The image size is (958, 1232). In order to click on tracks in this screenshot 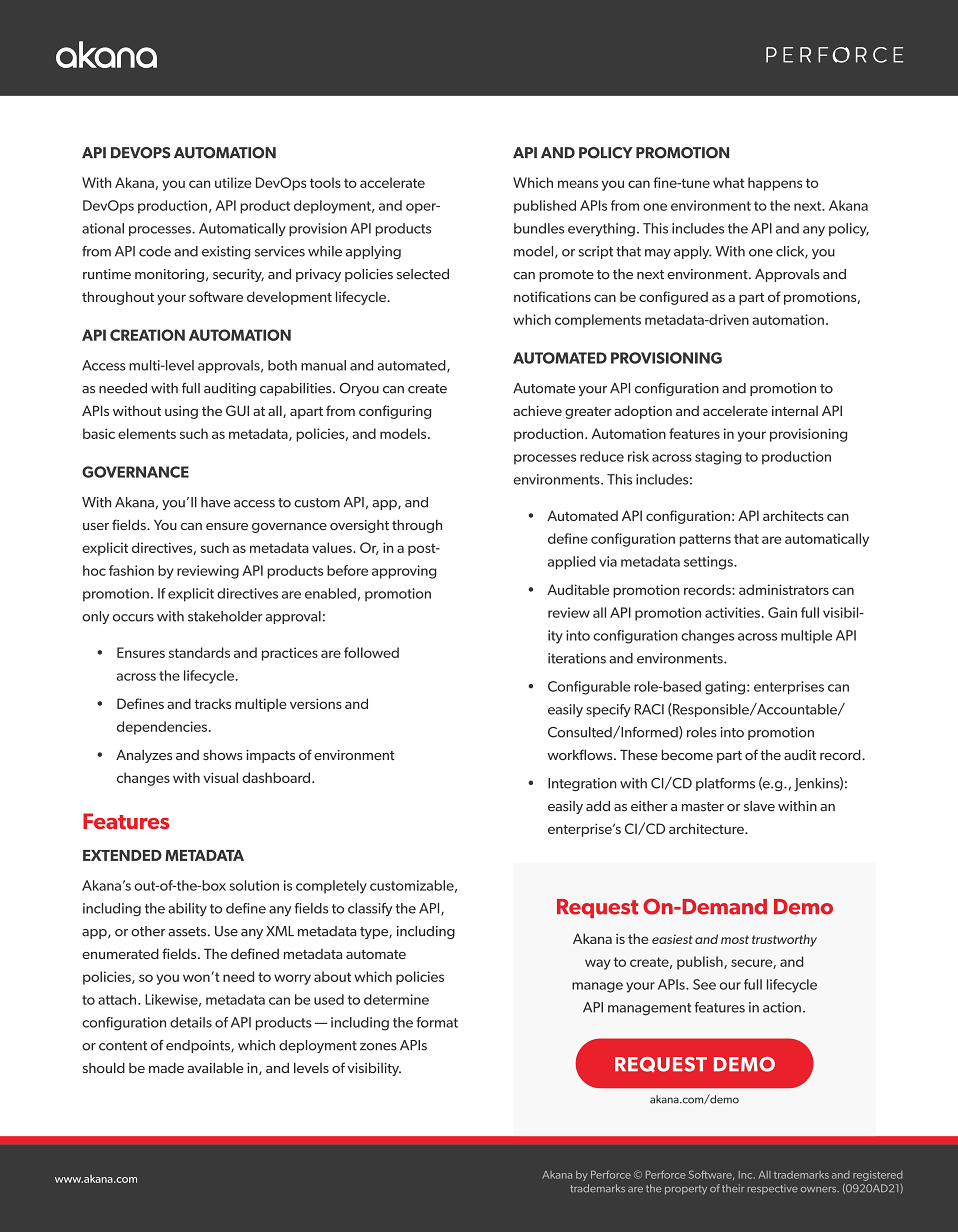, I will do `click(212, 703)`.
